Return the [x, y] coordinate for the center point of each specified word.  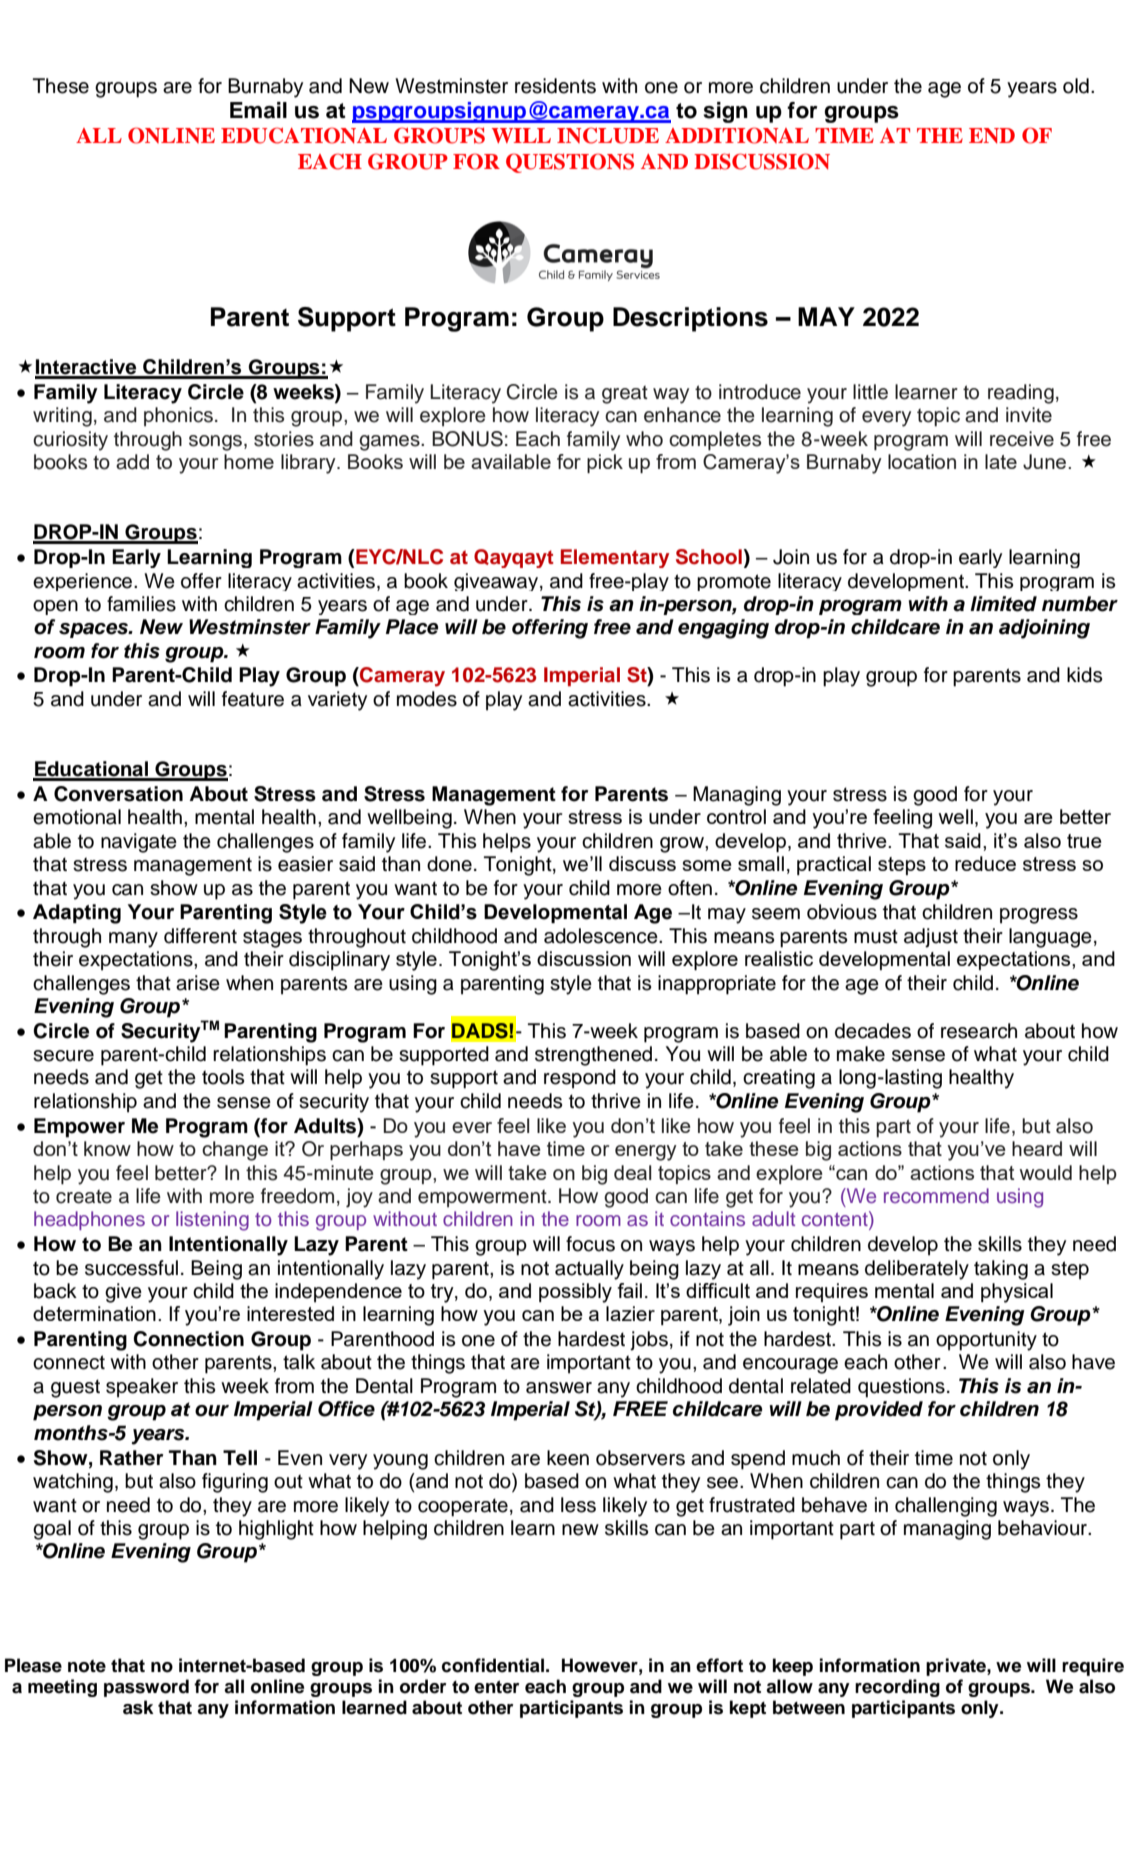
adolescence [602, 936]
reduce [985, 863]
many [133, 940]
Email [258, 110]
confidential [493, 1665]
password [146, 1688]
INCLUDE [608, 135]
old [1076, 86]
